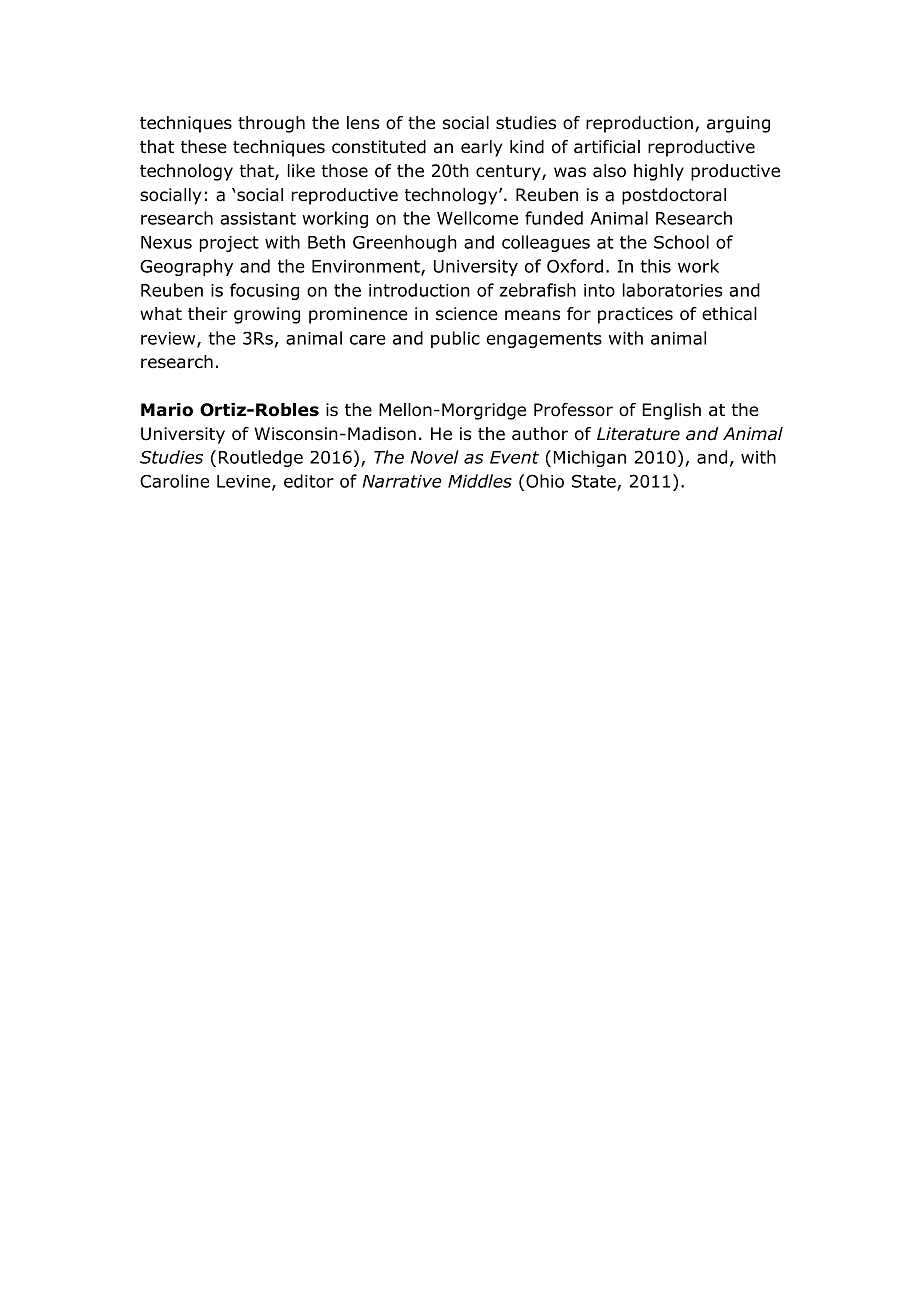 The width and height of the screenshot is (924, 1308). I want to click on postdoctoral, so click(674, 196).
